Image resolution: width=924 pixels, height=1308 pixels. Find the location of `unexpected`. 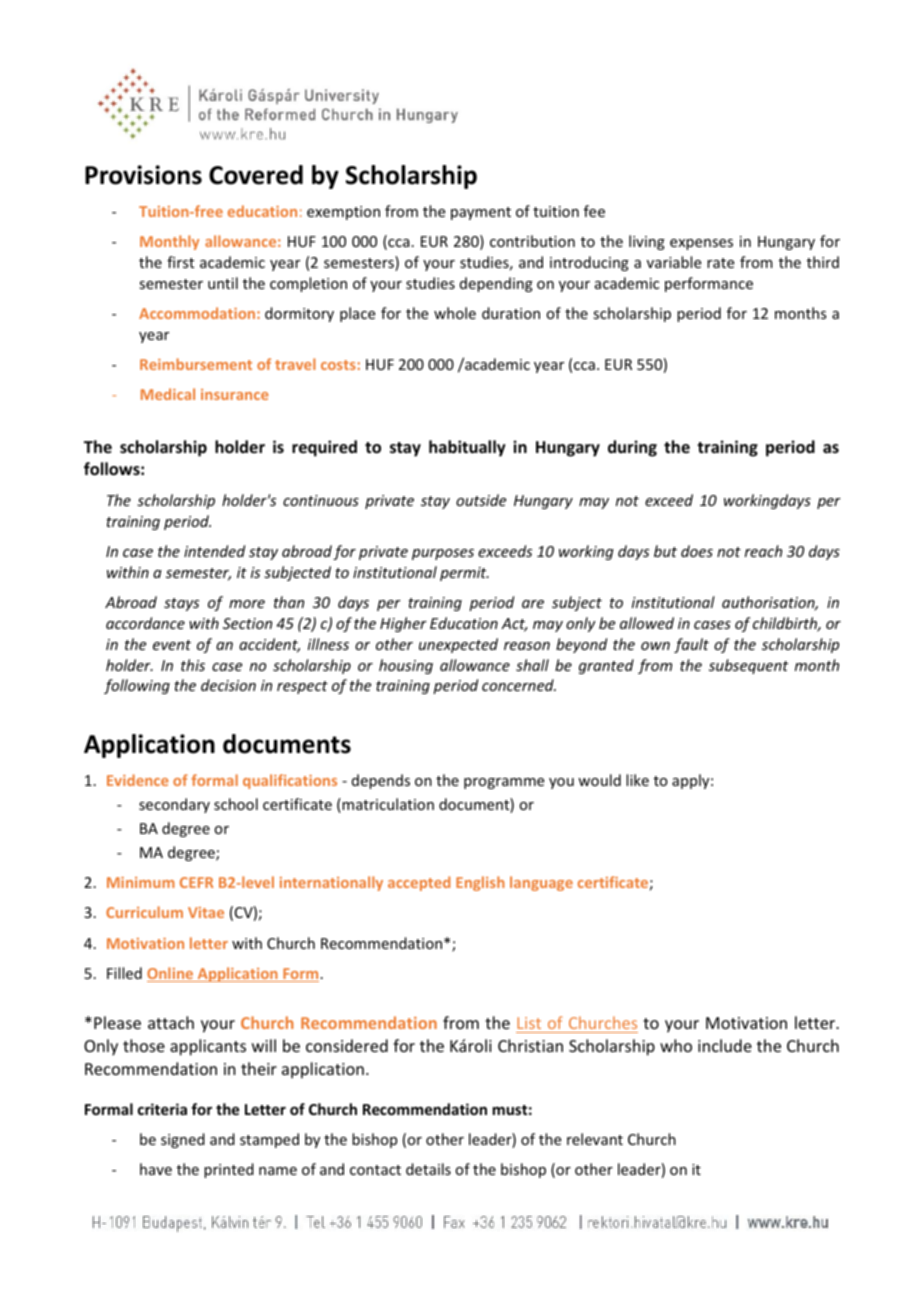

unexpected is located at coordinates (458, 645).
